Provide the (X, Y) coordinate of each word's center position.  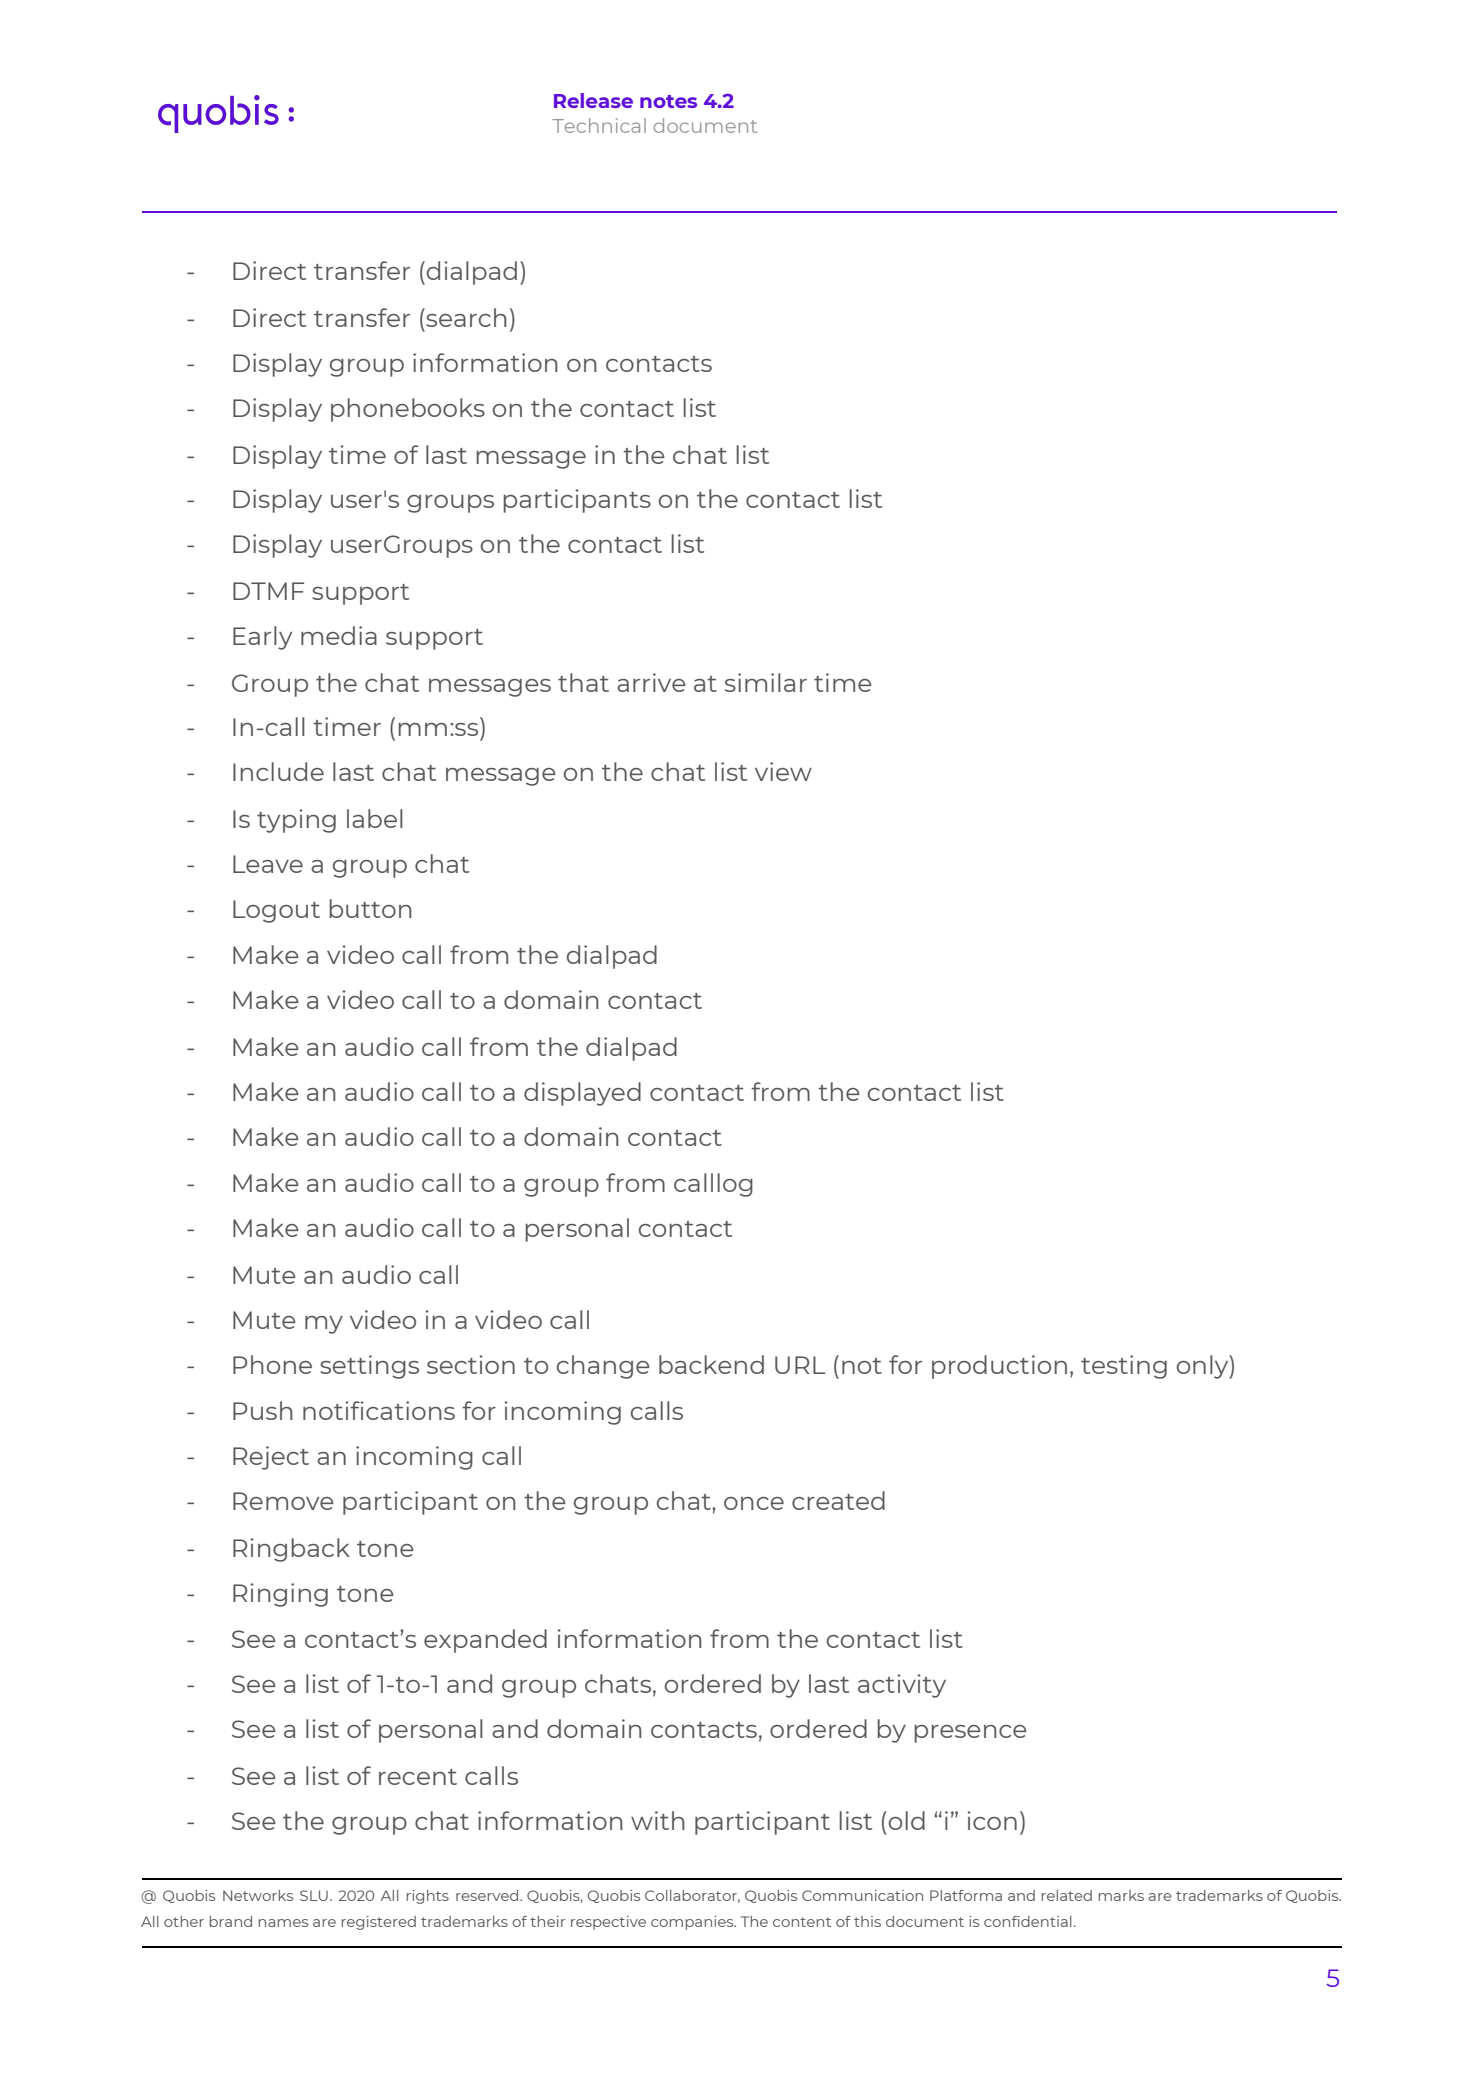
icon (992, 1820)
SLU (314, 1895)
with (658, 1820)
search (465, 317)
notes (668, 101)
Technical (599, 125)
